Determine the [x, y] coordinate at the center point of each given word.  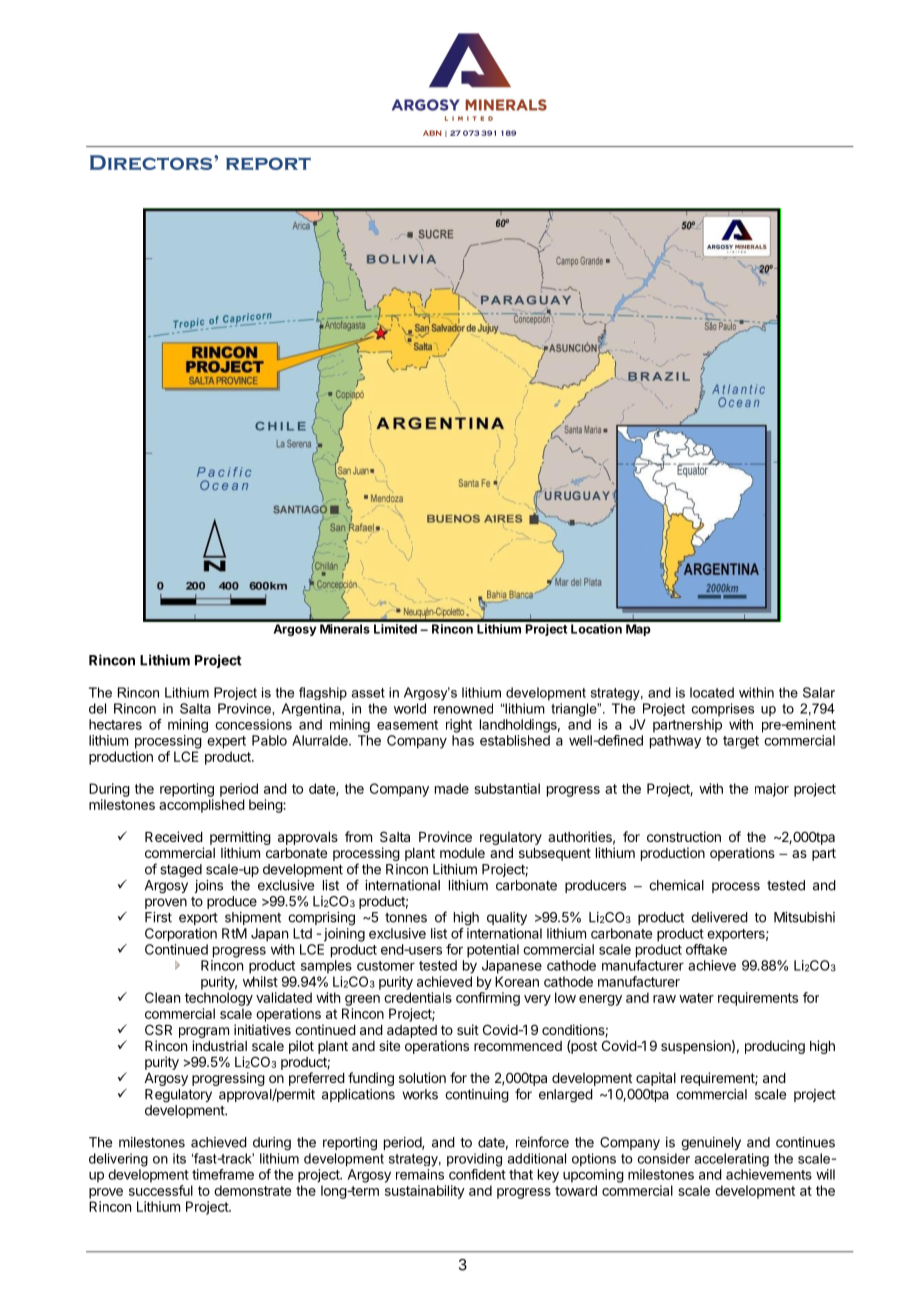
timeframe [223, 1174]
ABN [432, 133]
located [712, 692]
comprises [723, 709]
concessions [253, 724]
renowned [463, 708]
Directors [152, 162]
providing [474, 1160]
